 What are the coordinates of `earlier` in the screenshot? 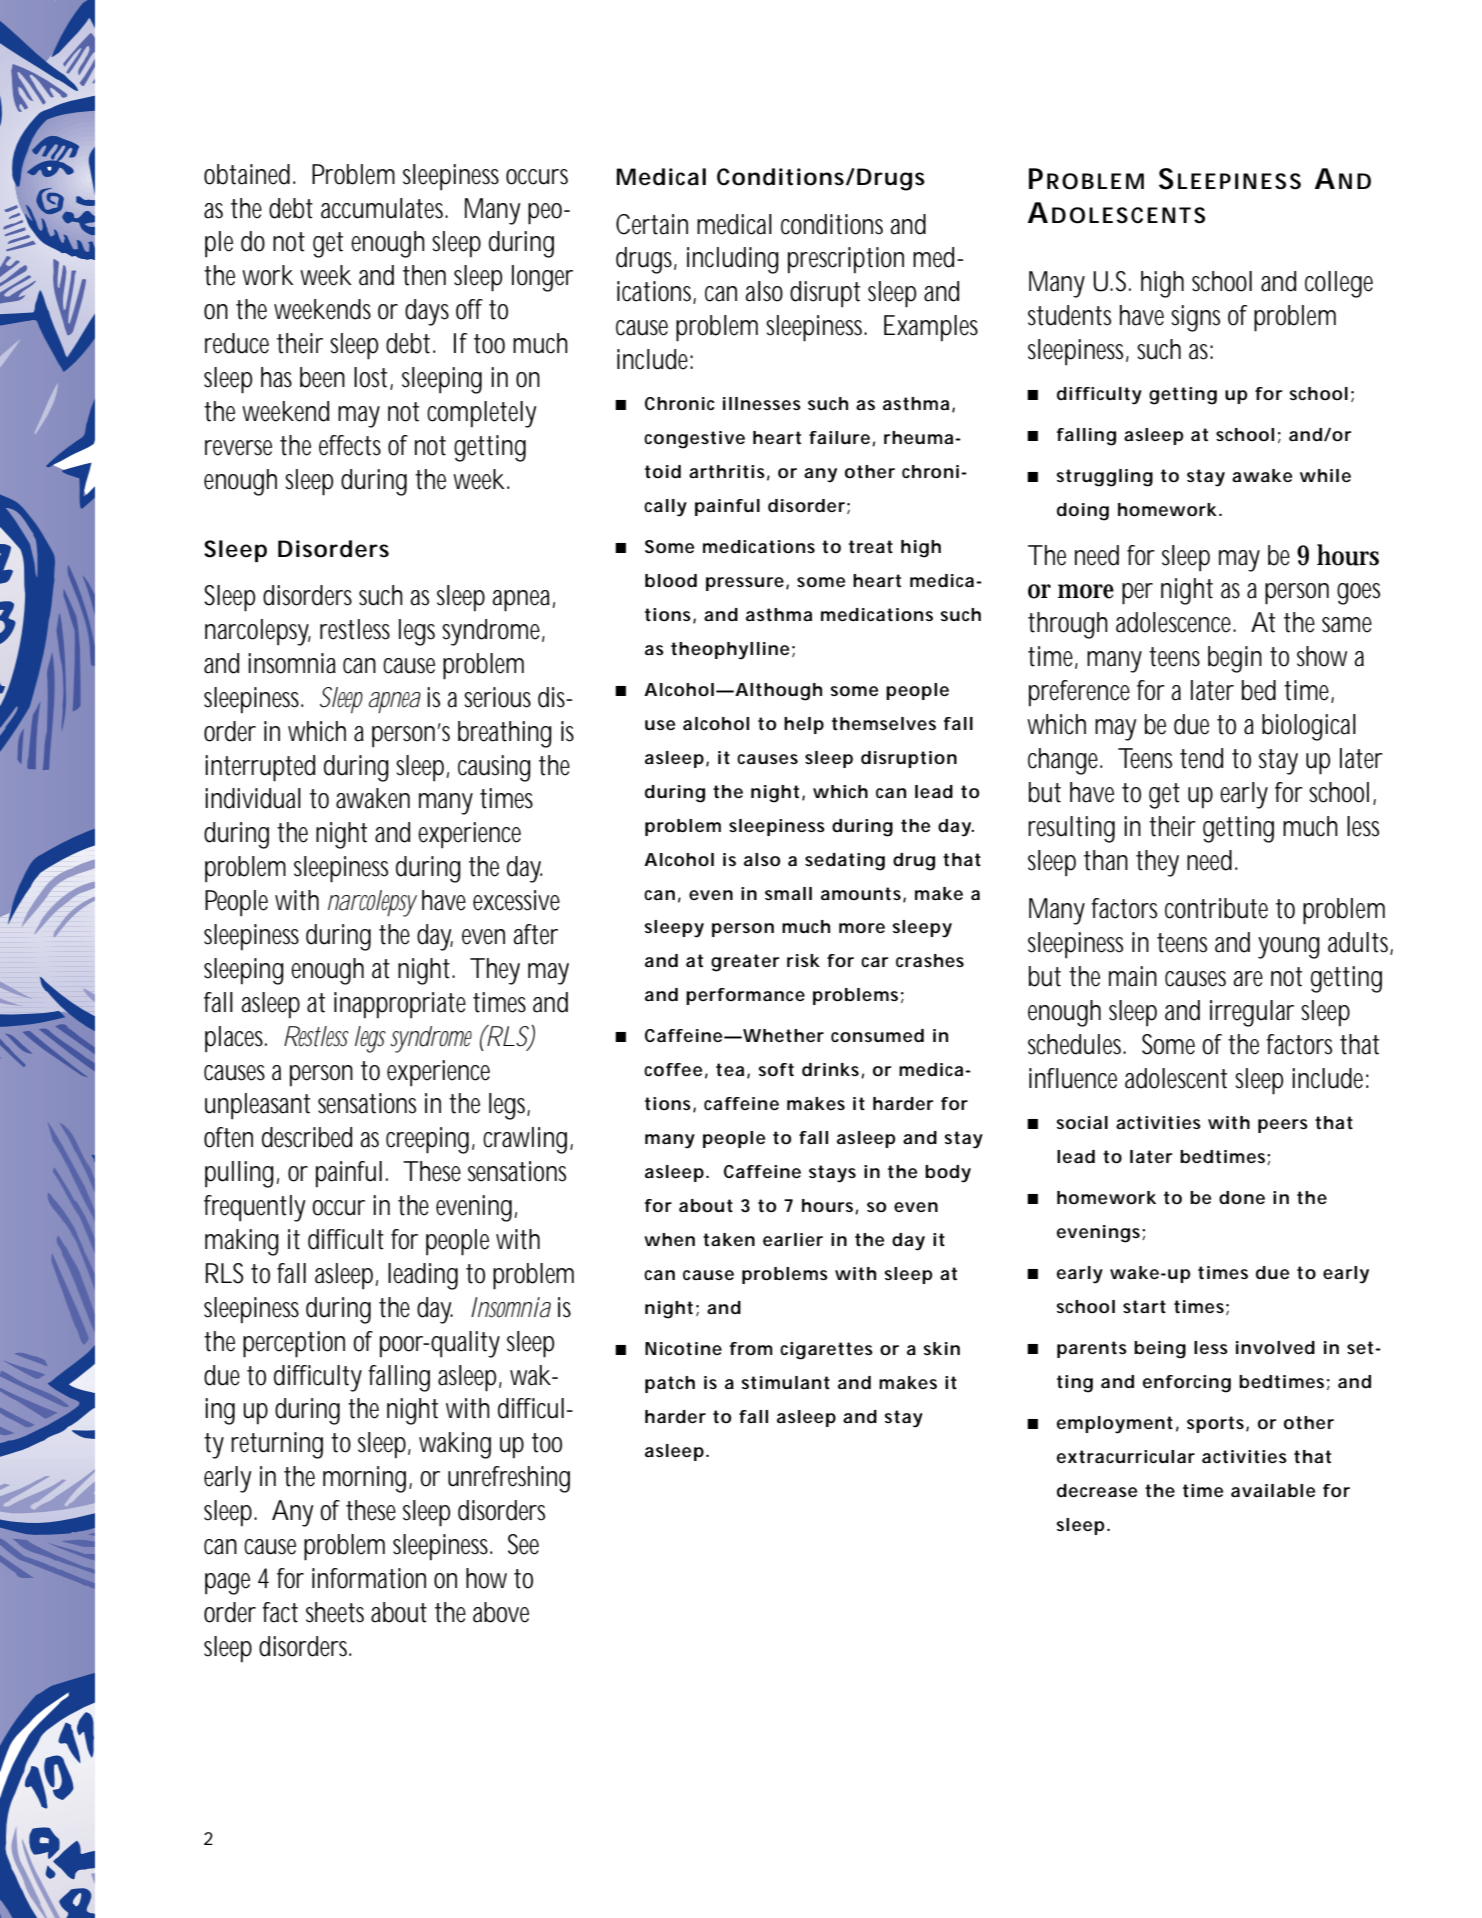 It's located at (793, 1239).
